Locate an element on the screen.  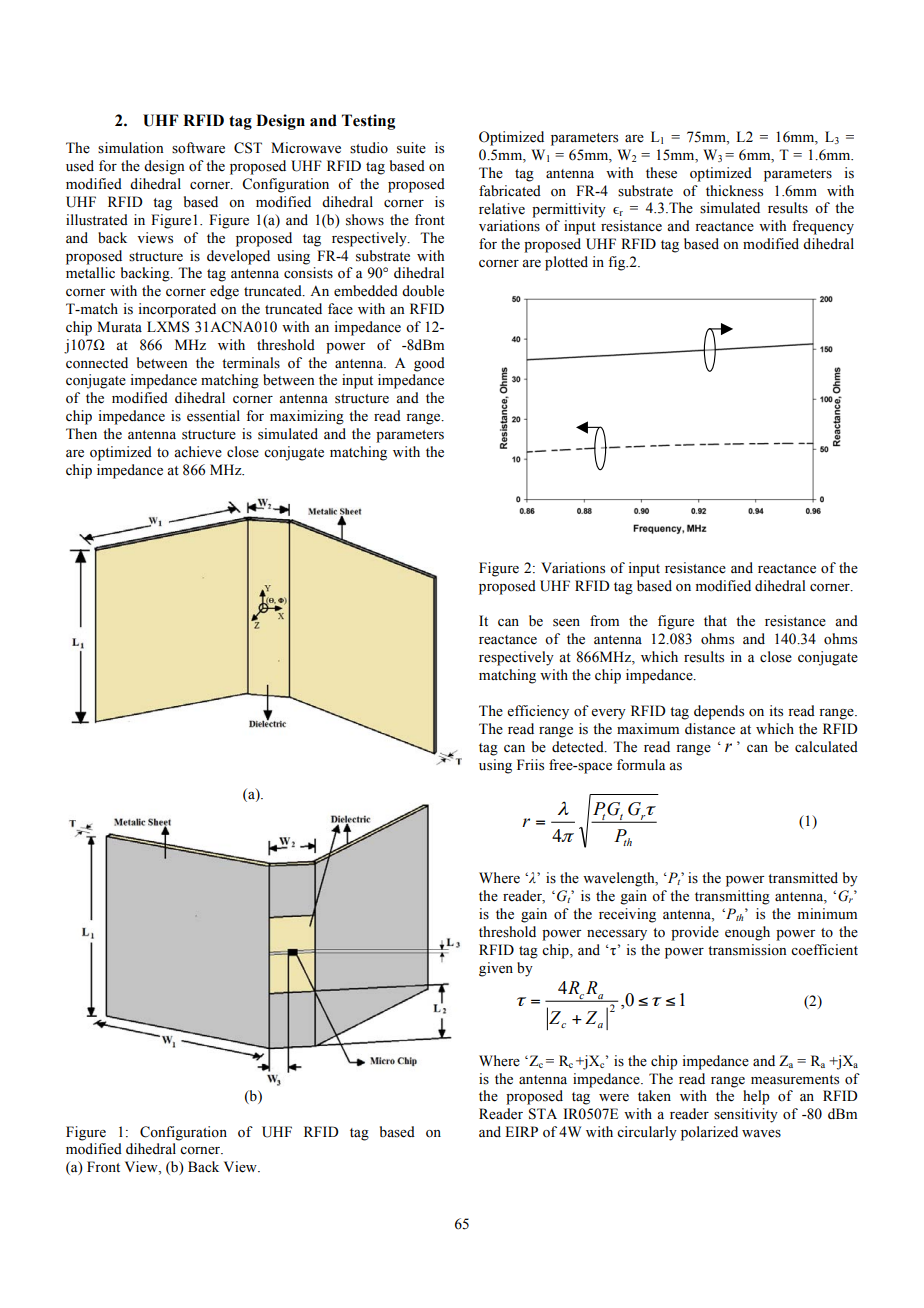
software is located at coordinates (198, 148).
